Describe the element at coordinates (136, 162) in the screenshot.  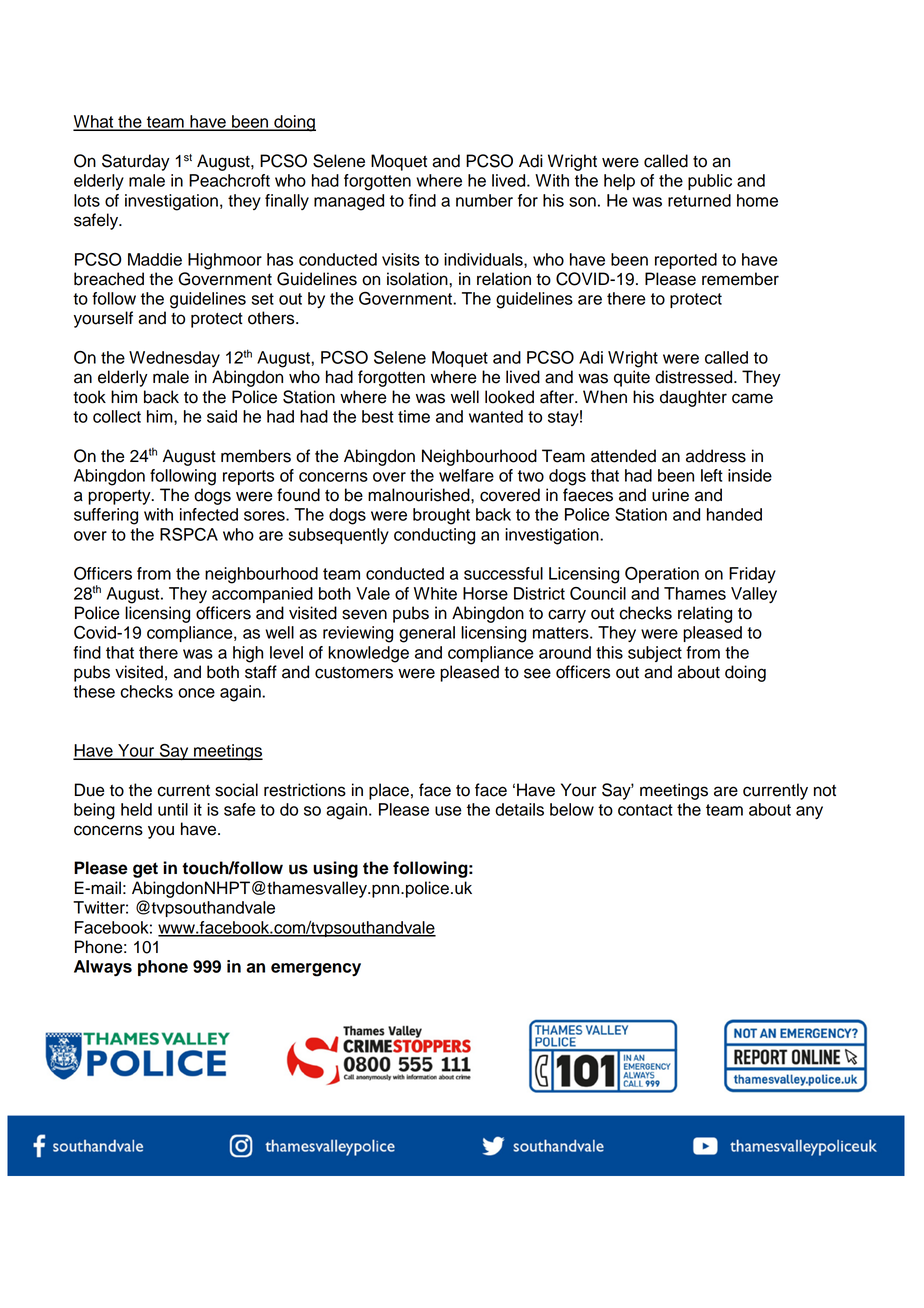
I see `Saturday` at that location.
